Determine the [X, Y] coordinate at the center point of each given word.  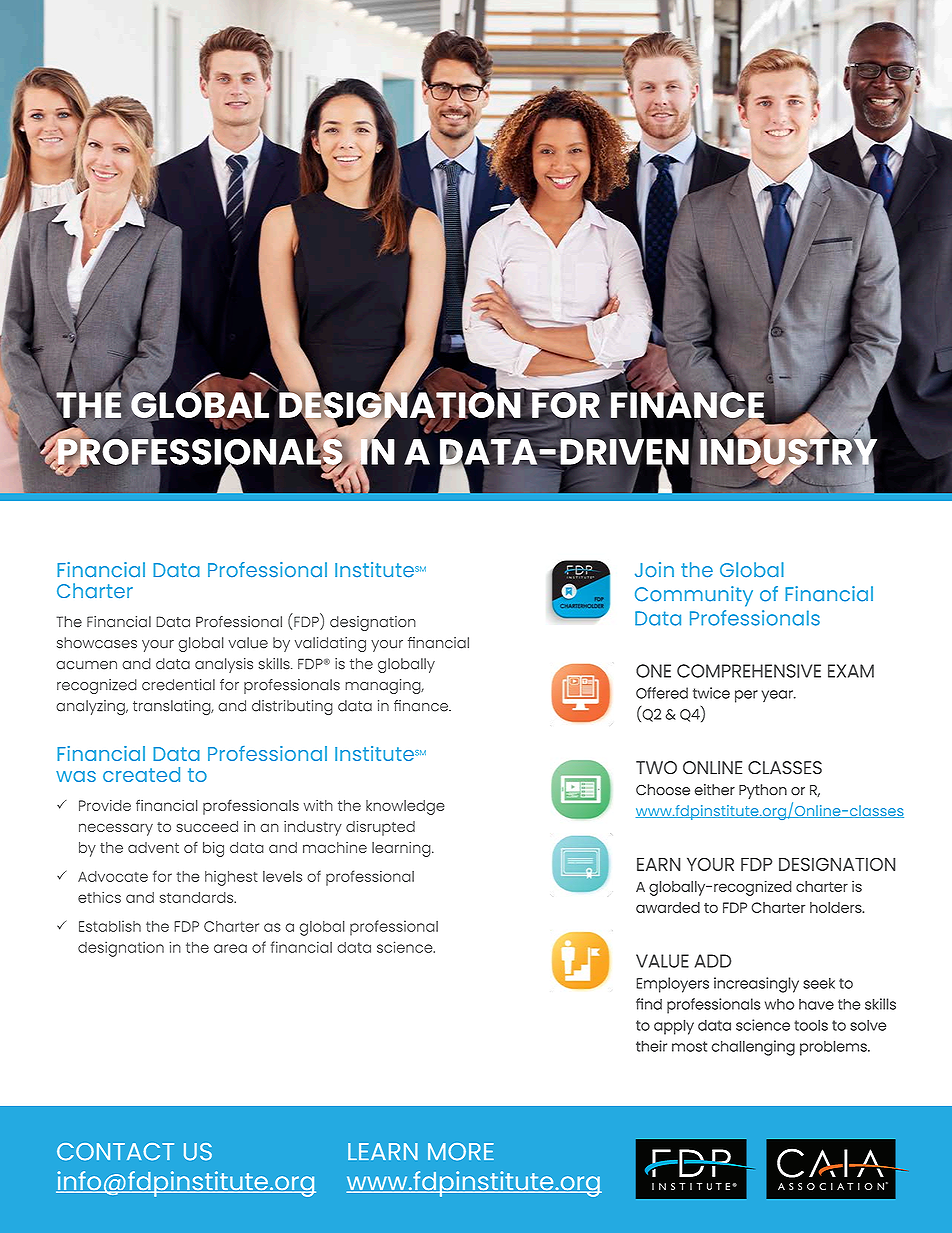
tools [811, 1025]
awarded [668, 907]
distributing [292, 707]
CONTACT [115, 1152]
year [778, 696]
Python [763, 791]
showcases [97, 643]
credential [178, 685]
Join [654, 570]
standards [198, 897]
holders [837, 907]
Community [694, 596]
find [649, 1004]
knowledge [405, 807]
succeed [207, 826]
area [230, 948]
